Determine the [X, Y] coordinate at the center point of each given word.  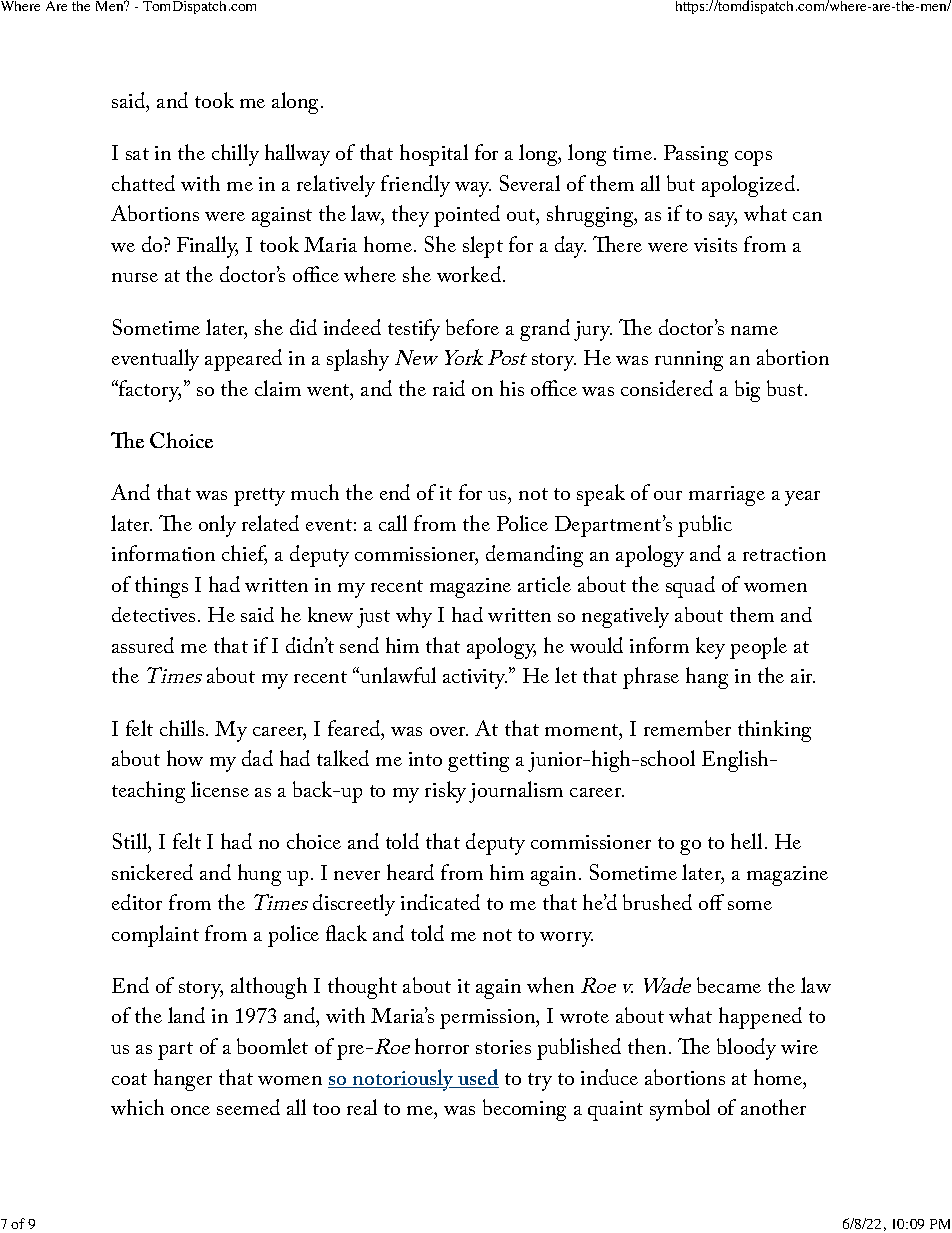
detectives [153, 614]
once [190, 1110]
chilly [235, 155]
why [414, 617]
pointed [467, 216]
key [710, 648]
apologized [750, 186]
